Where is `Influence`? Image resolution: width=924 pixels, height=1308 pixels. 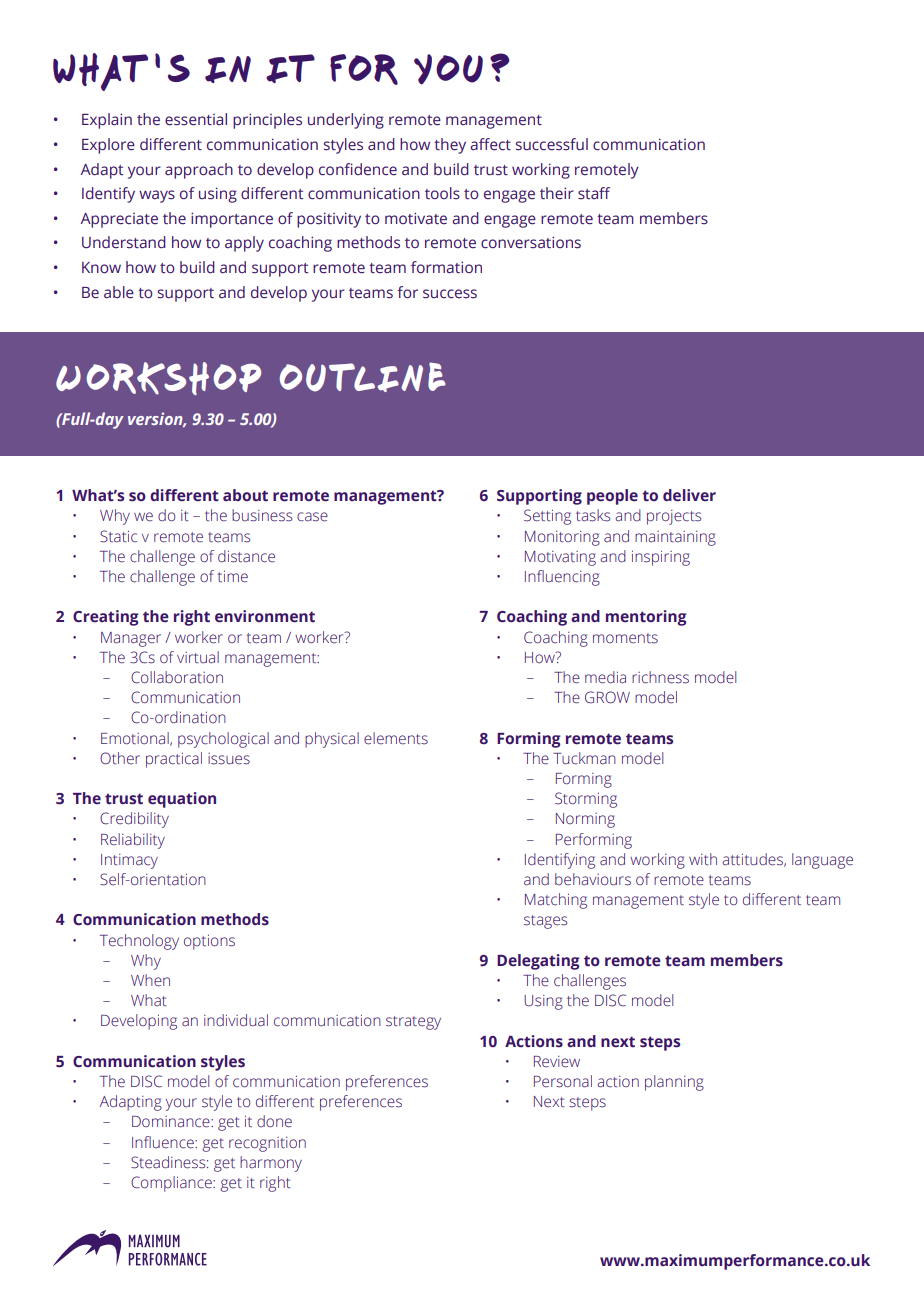
Influence is located at coordinates (164, 1142).
